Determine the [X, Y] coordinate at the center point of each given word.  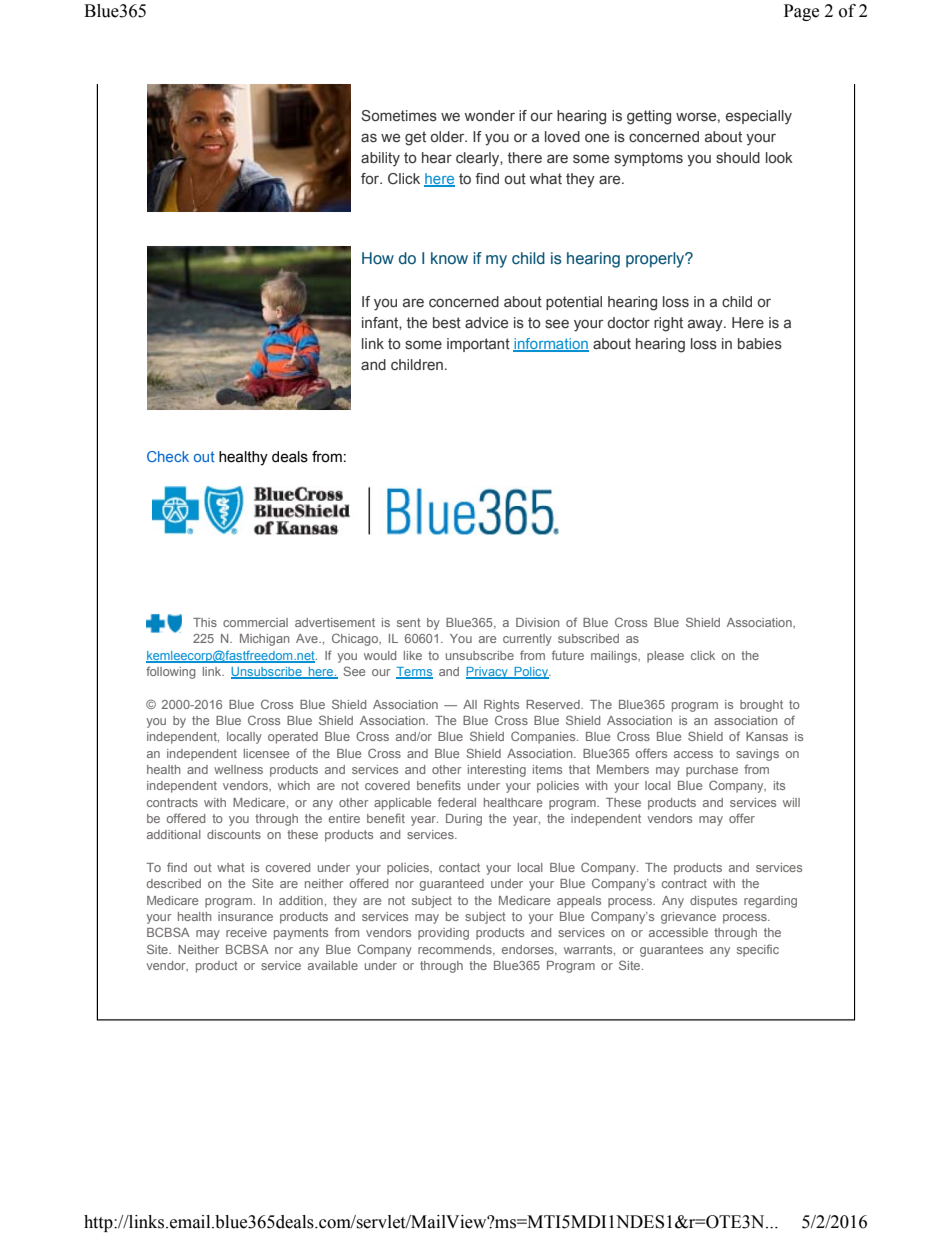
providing [443, 934]
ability [380, 159]
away [706, 325]
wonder [490, 115]
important [478, 345]
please [665, 657]
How [378, 258]
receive [246, 932]
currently [527, 640]
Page [801, 12]
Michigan [264, 640]
